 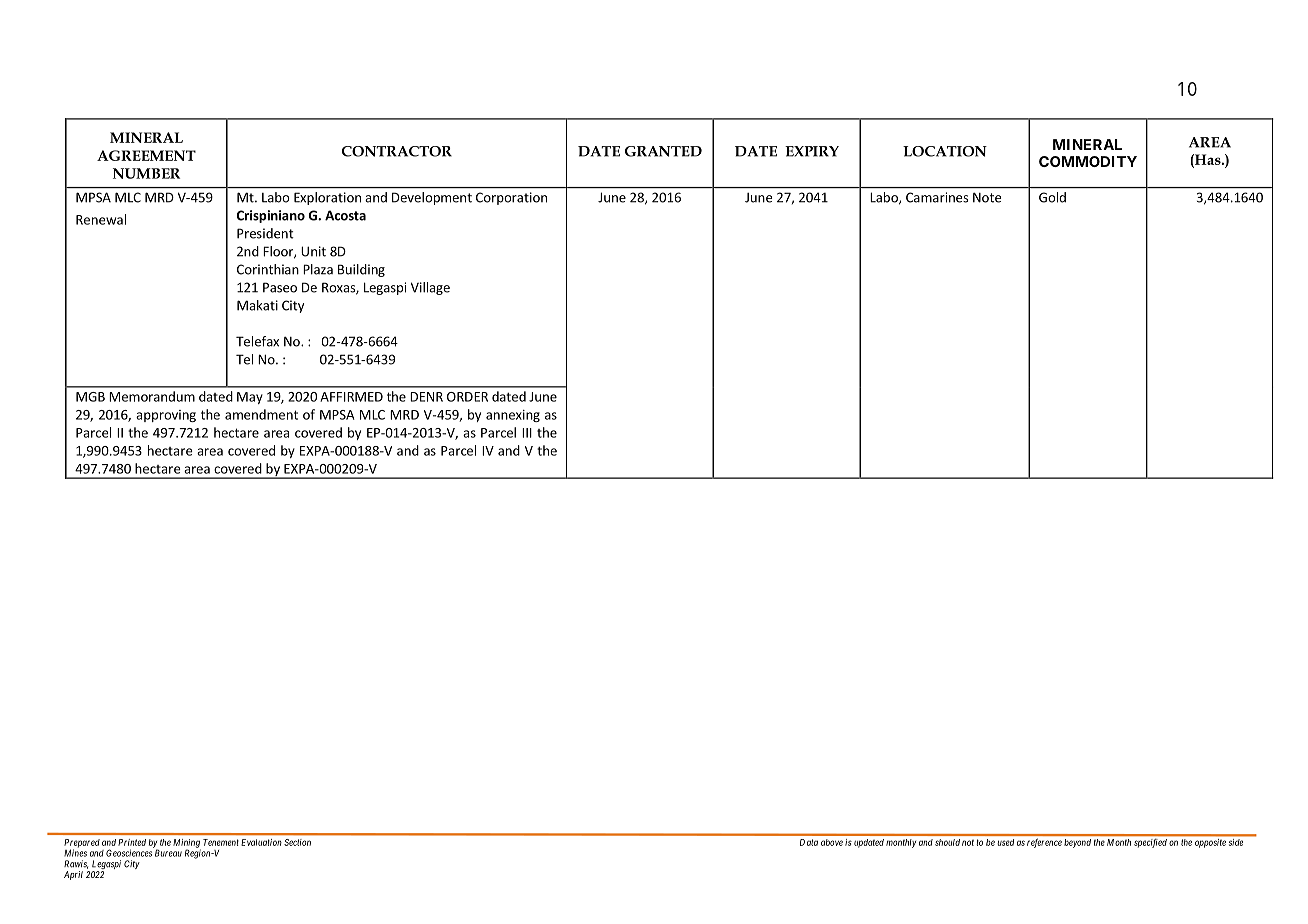 I want to click on COMMODITY, so click(x=1088, y=161).
